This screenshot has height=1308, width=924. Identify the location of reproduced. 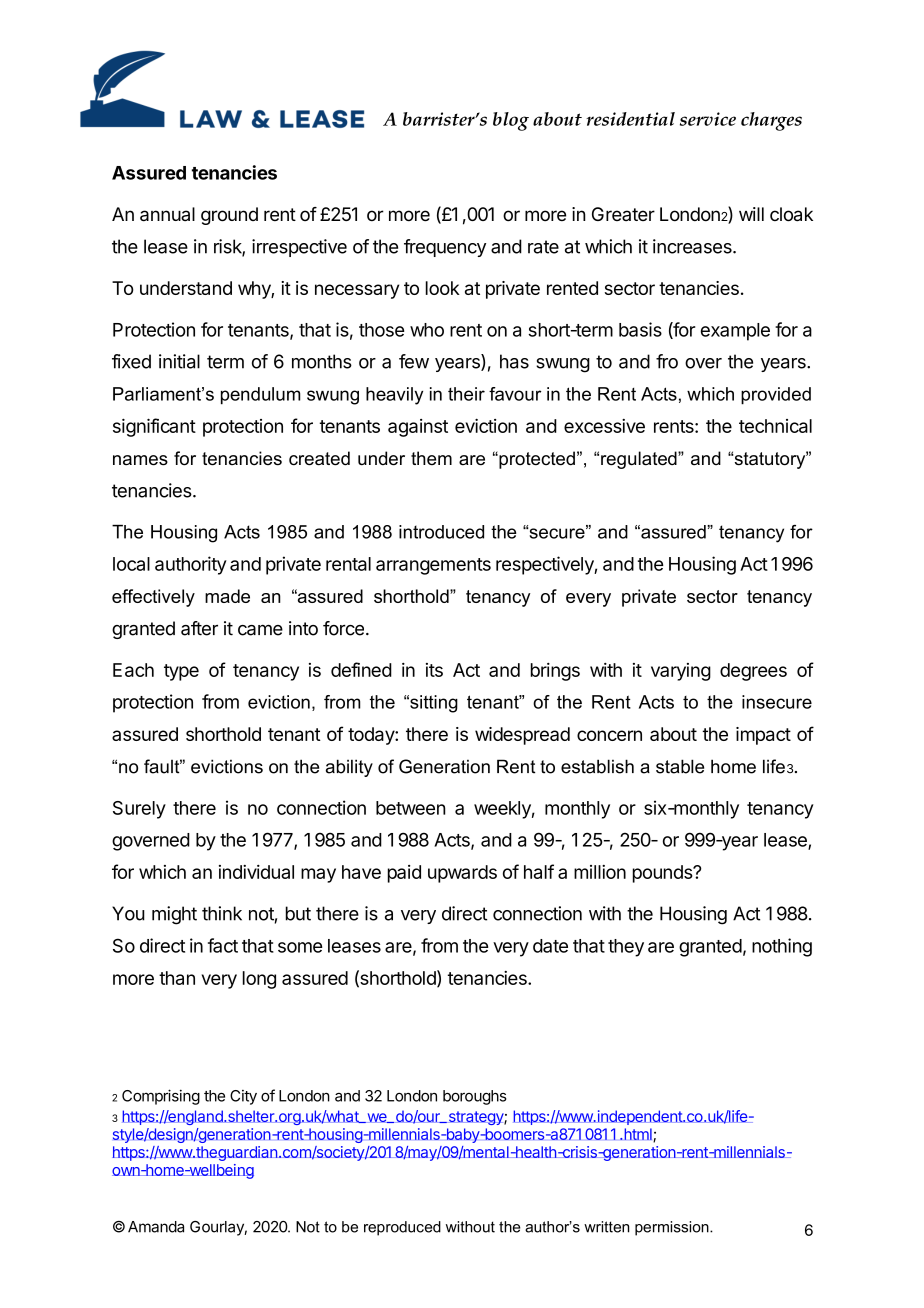
(402, 1228).
